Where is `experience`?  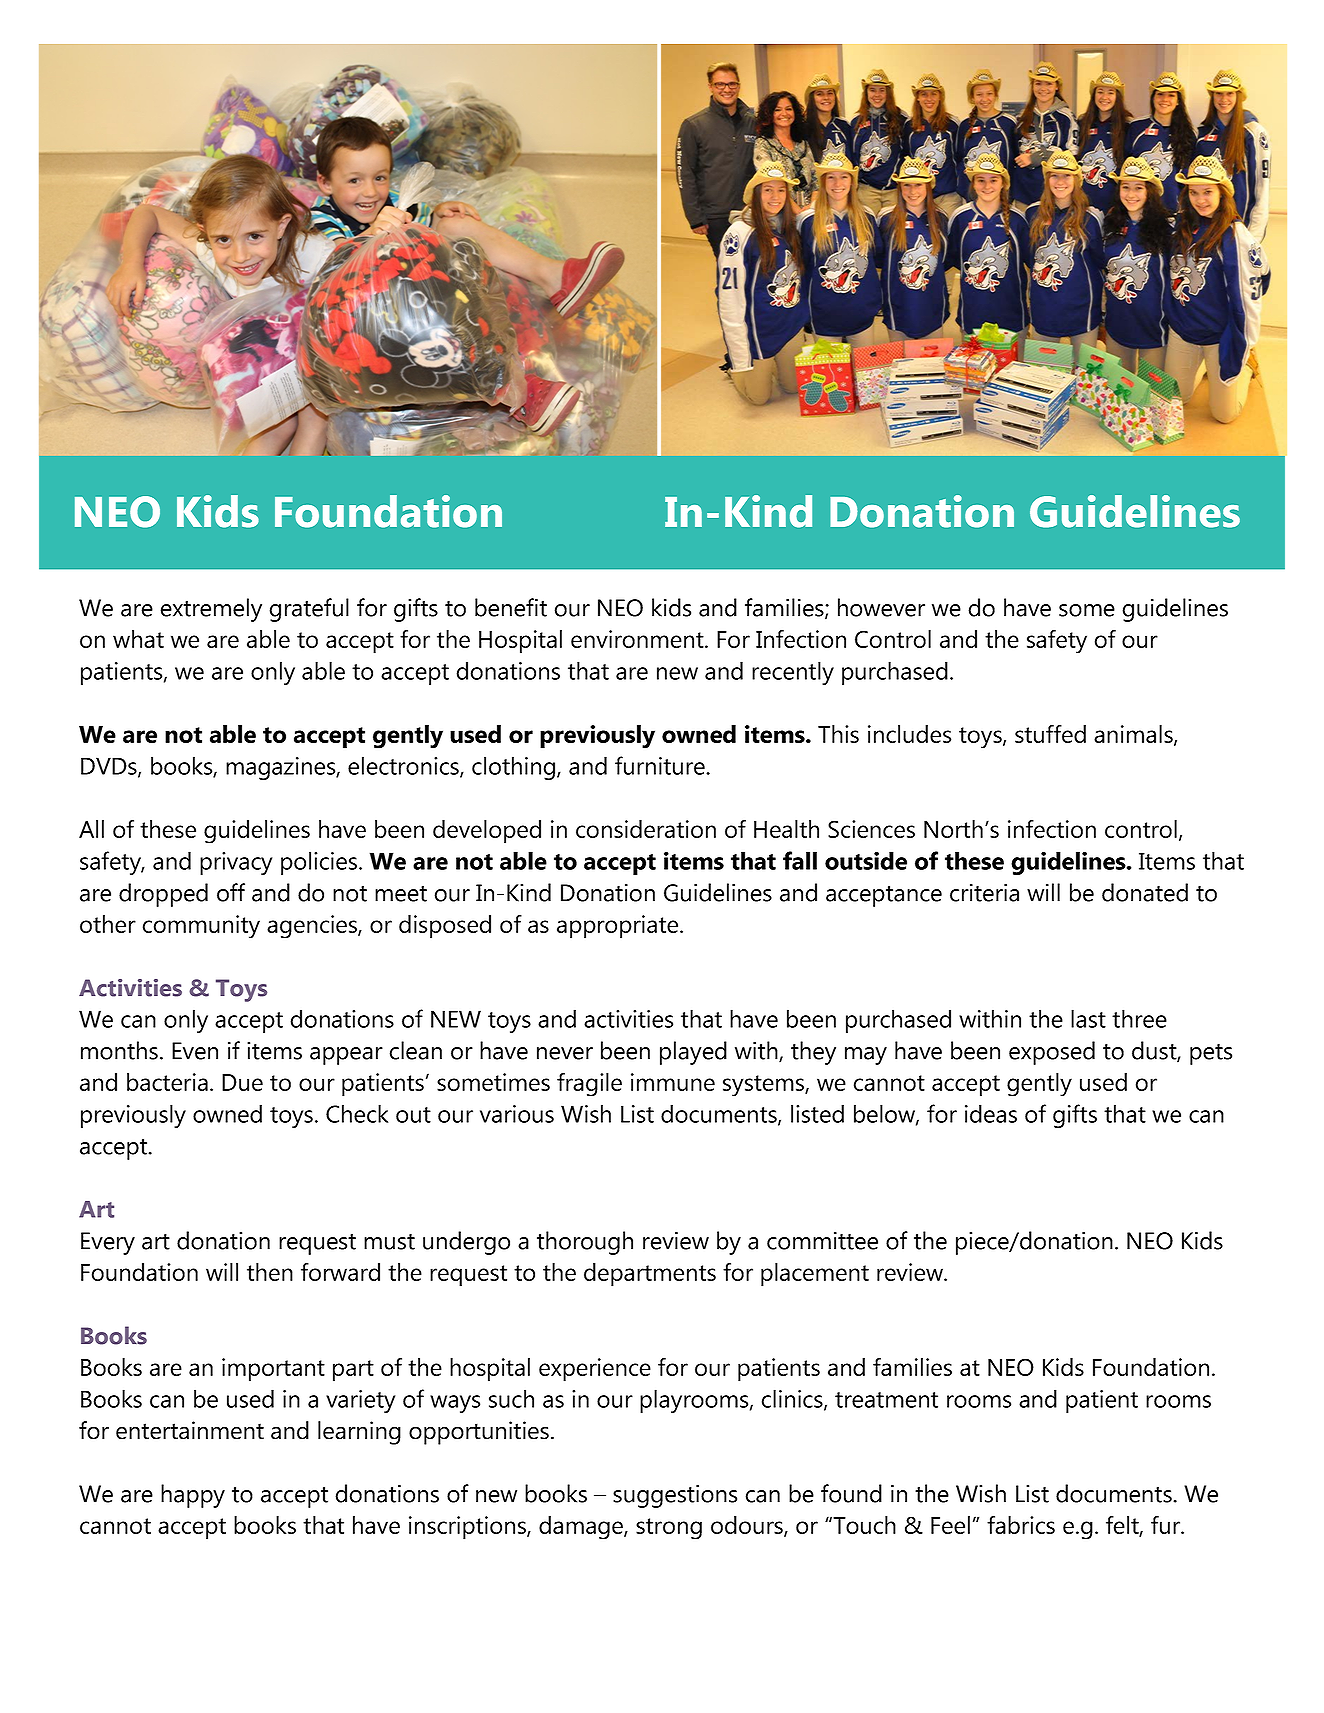
experience is located at coordinates (595, 1370).
